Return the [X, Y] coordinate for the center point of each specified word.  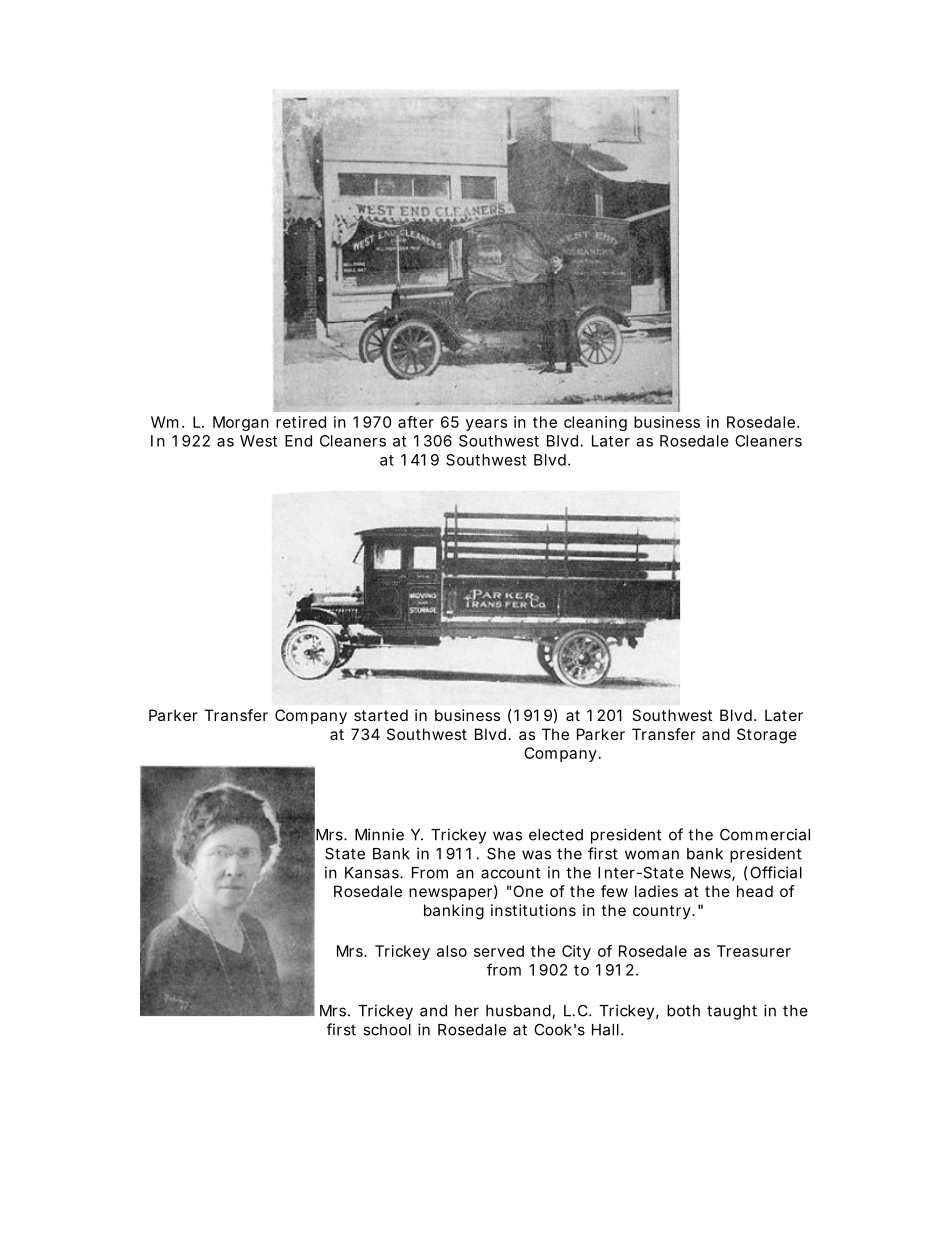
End [298, 441]
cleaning [595, 423]
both [683, 1011]
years [486, 425]
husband [519, 1012]
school [387, 1030]
